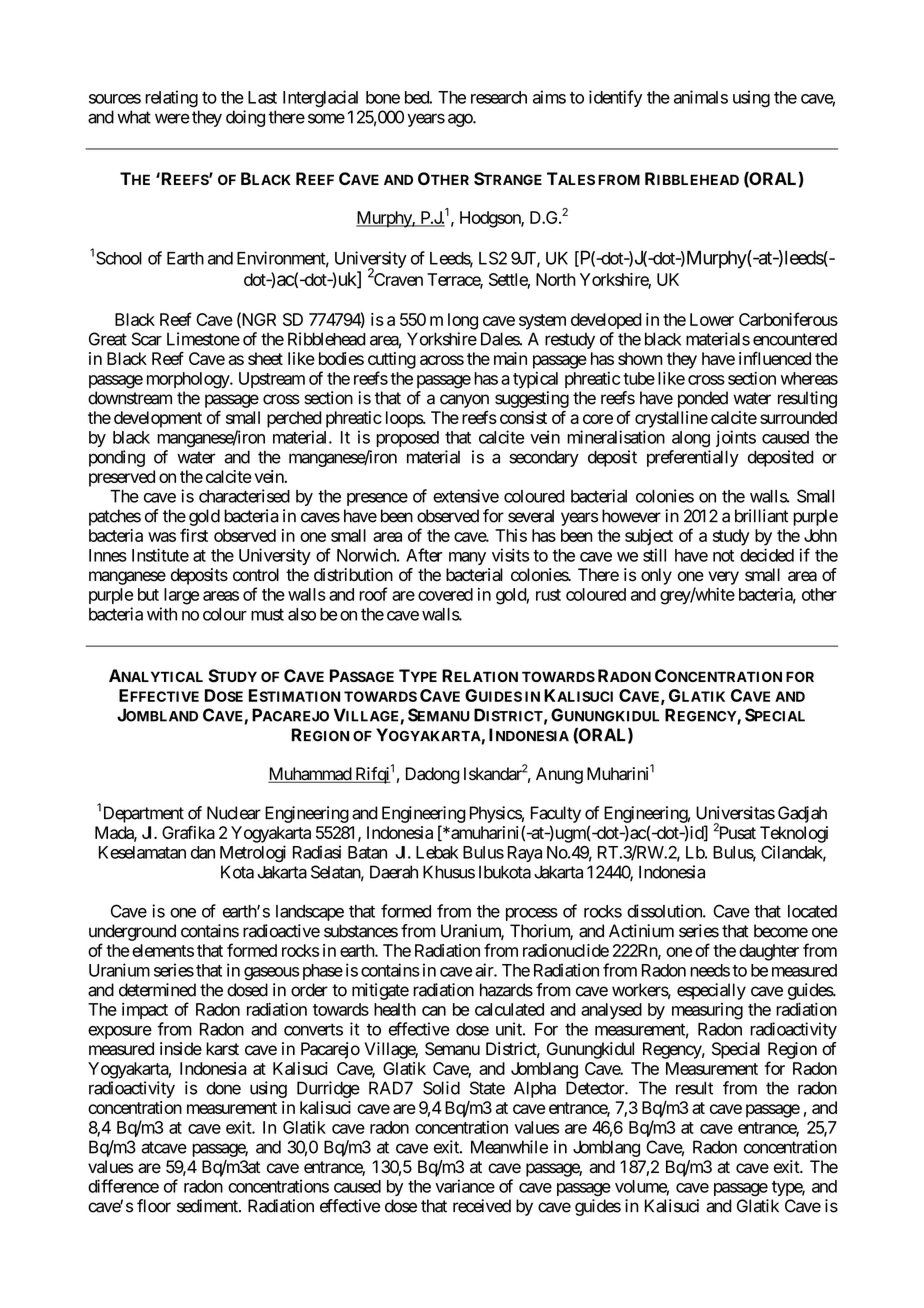 This page has width=924, height=1308. Describe the element at coordinates (775, 358) in the page. I see `influenced` at that location.
